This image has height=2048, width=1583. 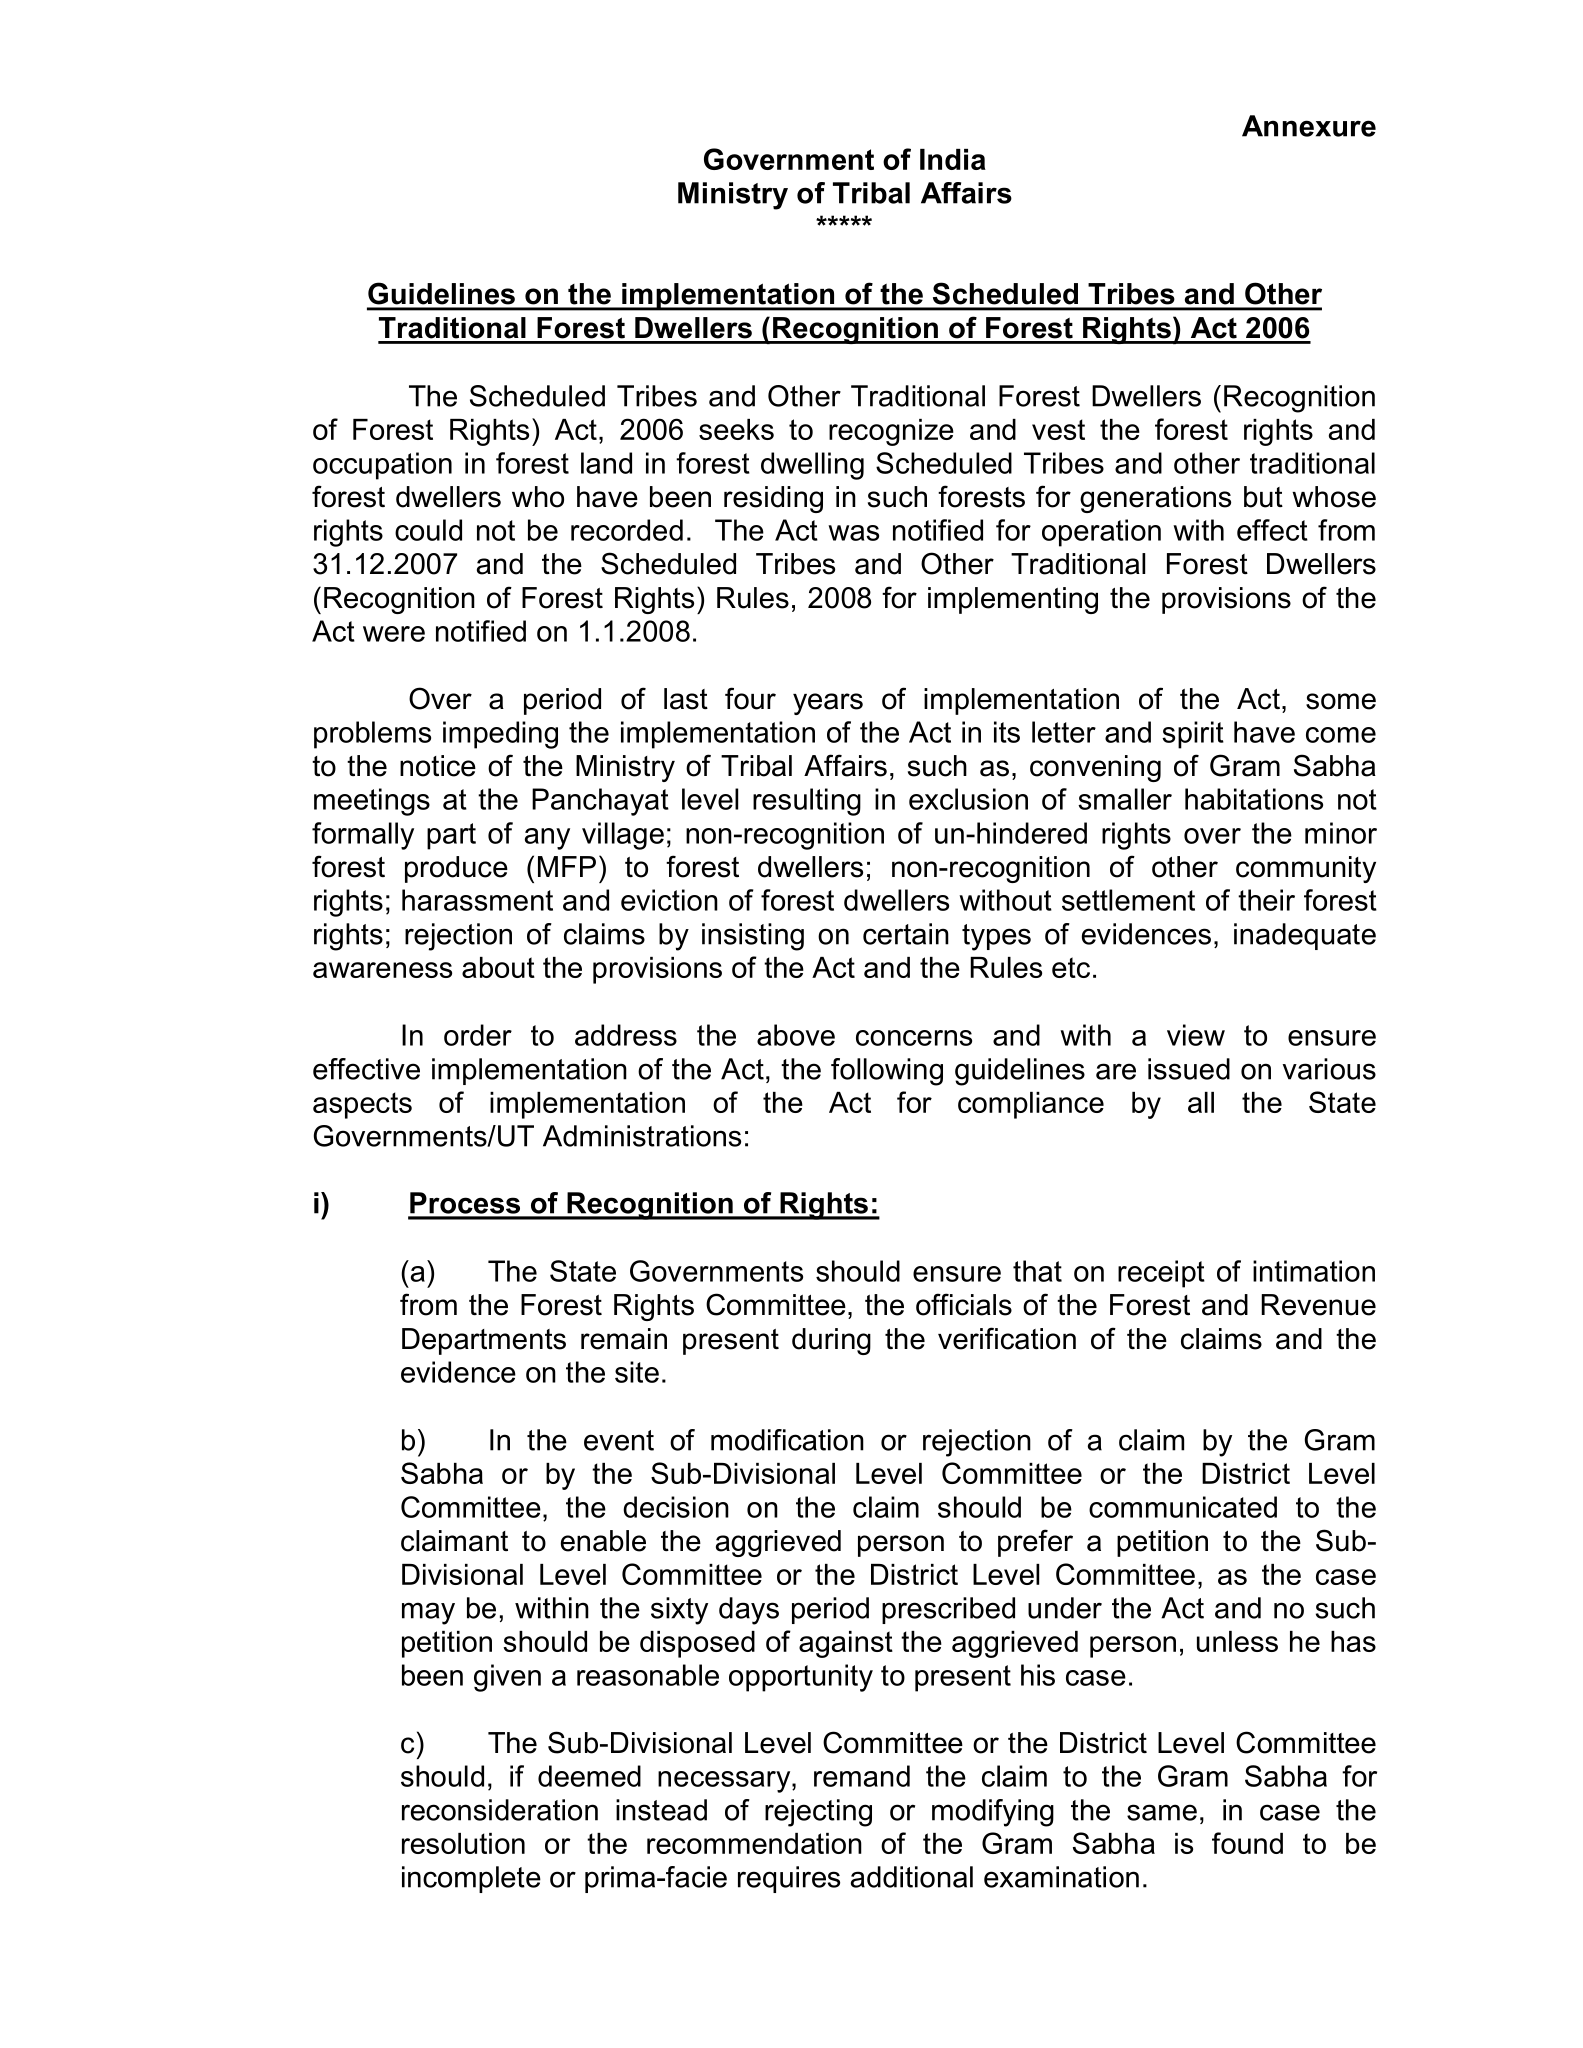 I want to click on occupation, so click(x=382, y=466).
